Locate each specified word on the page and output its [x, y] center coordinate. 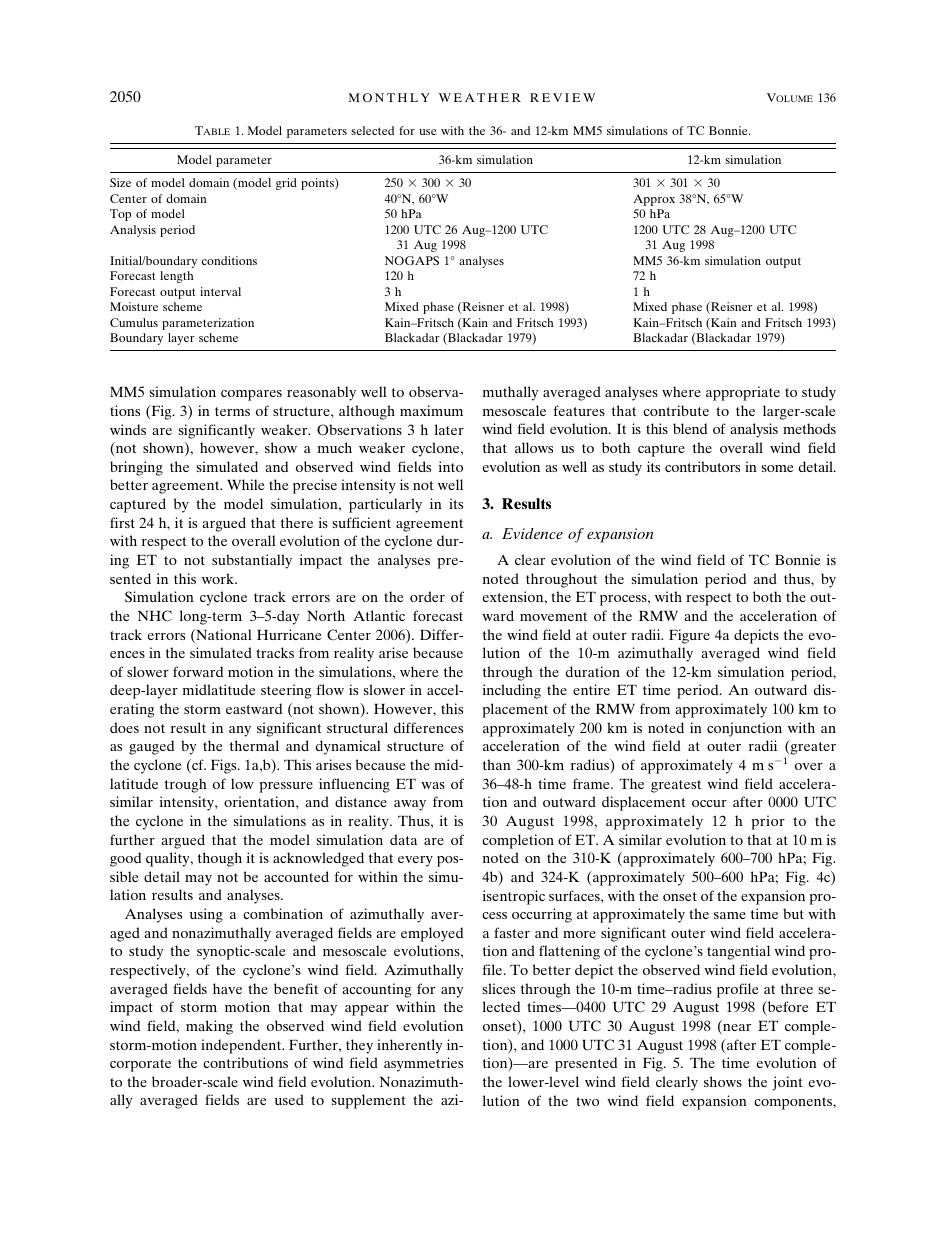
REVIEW [562, 97]
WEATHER [480, 97]
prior [768, 822]
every [415, 861]
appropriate [743, 393]
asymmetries [423, 1064]
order [427, 596]
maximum [431, 410]
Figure [689, 636]
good [125, 859]
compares [251, 395]
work [219, 578]
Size [120, 182]
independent [242, 1046]
